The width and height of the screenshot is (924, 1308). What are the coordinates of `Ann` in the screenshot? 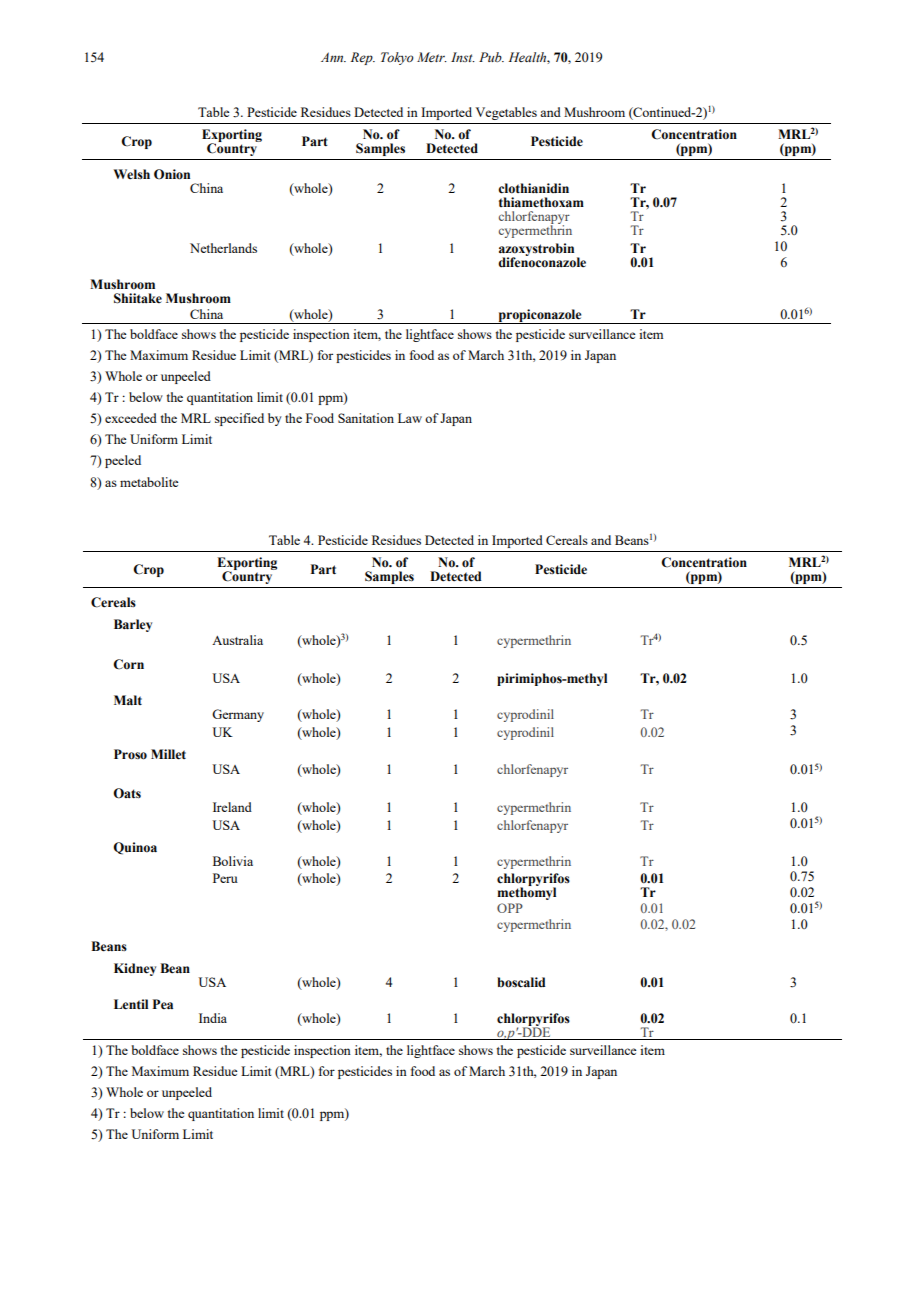 It's located at (333, 57).
